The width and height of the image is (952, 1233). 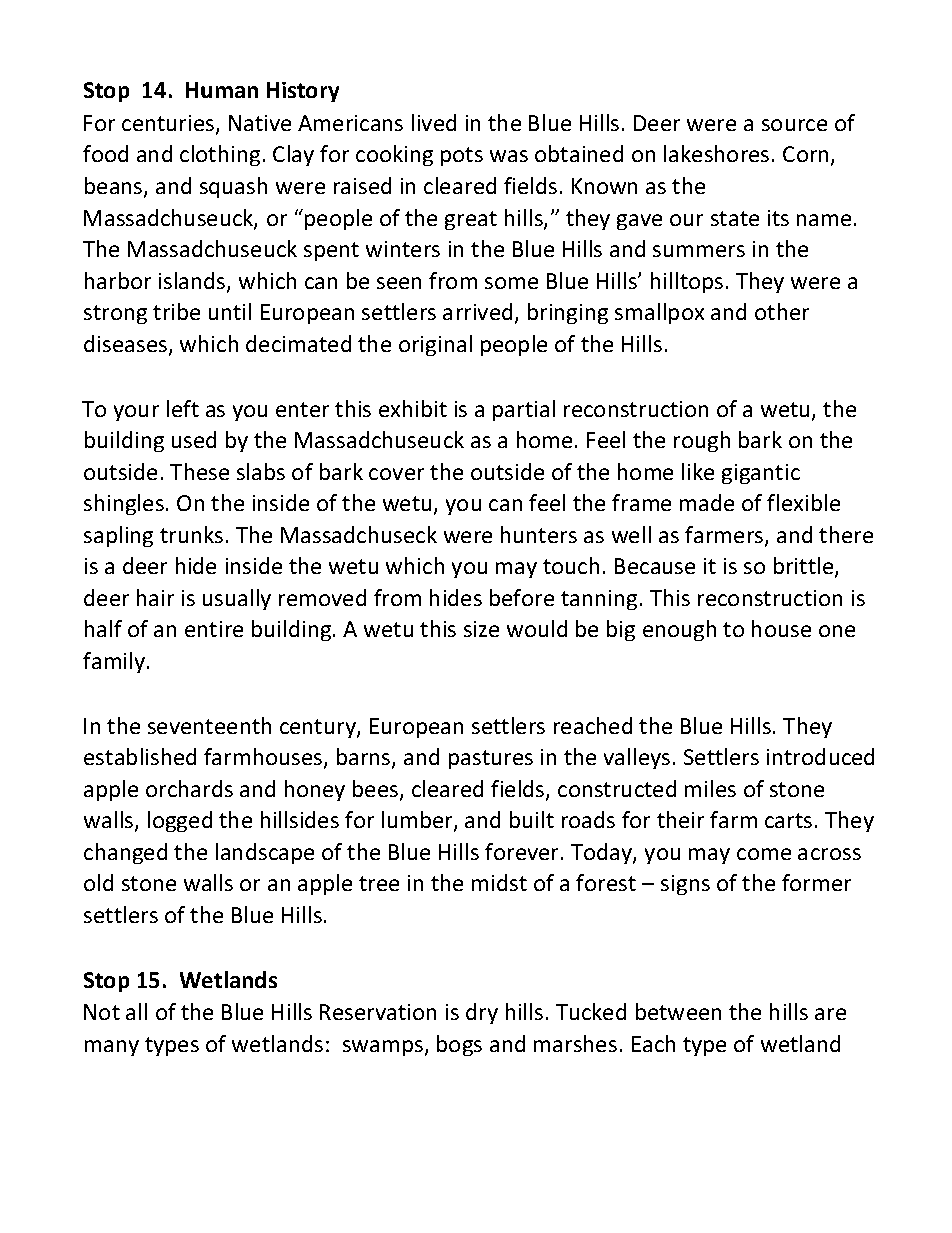 What do you see at coordinates (169, 124) in the image?
I see `centuries` at bounding box center [169, 124].
